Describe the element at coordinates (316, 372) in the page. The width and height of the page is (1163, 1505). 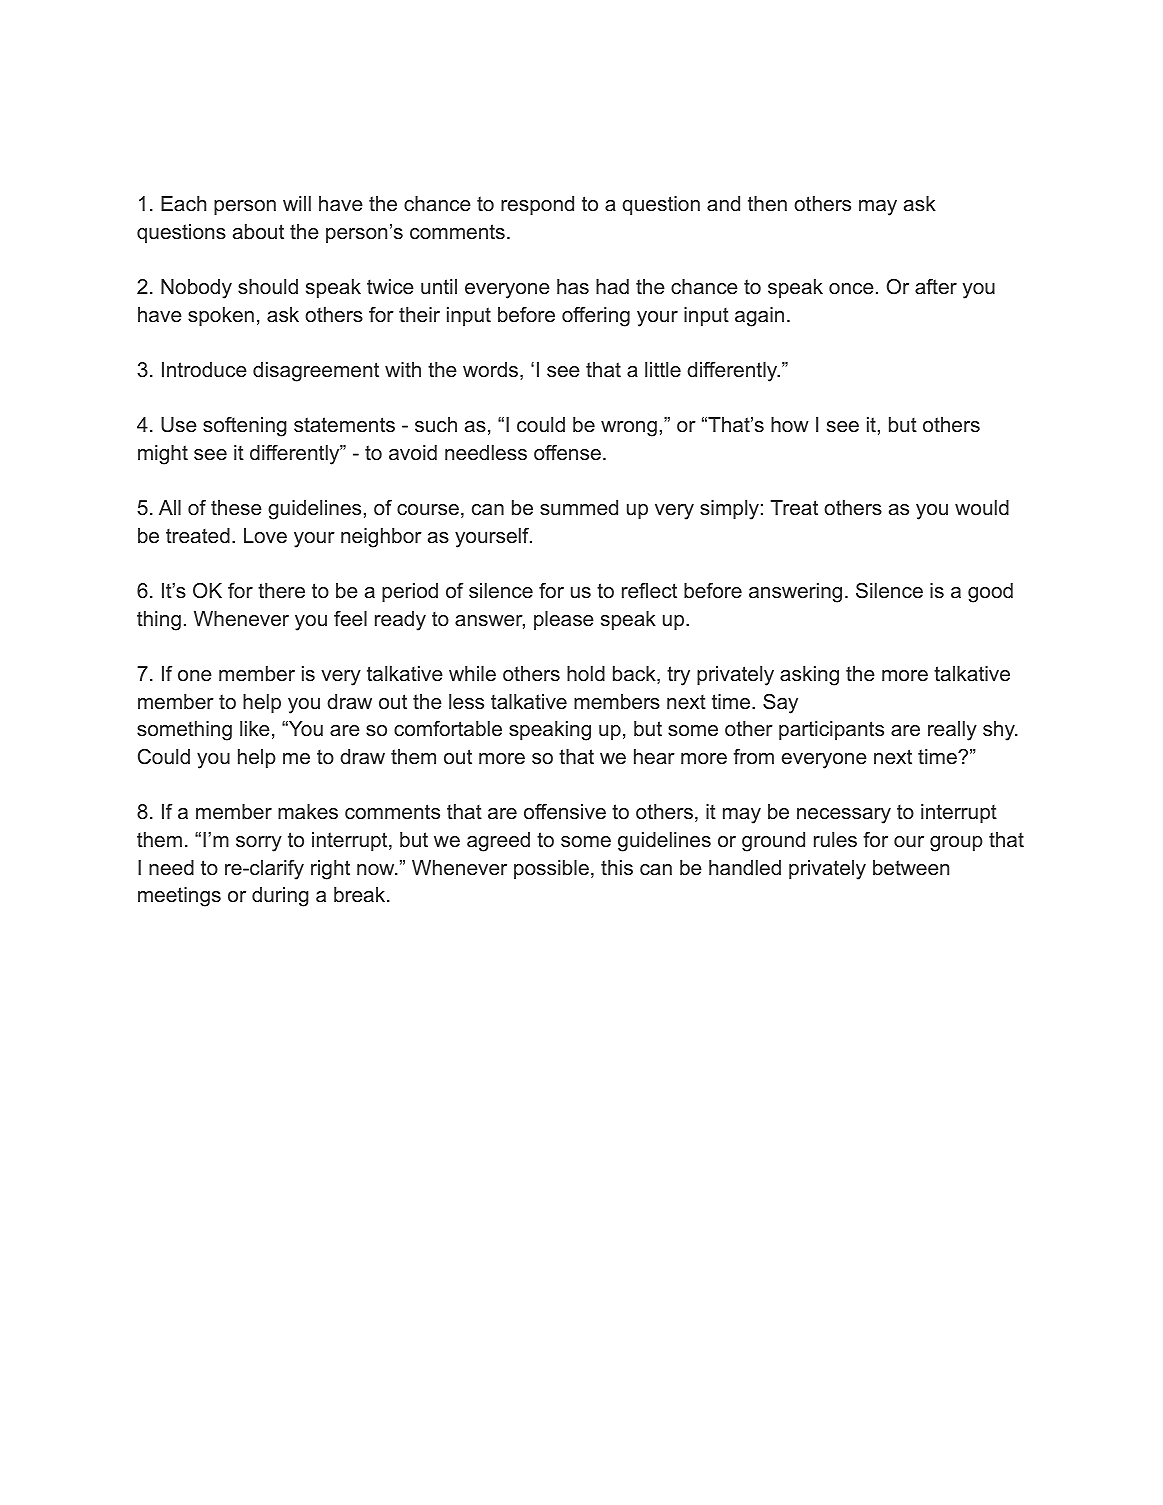
I see `disagreement` at that location.
